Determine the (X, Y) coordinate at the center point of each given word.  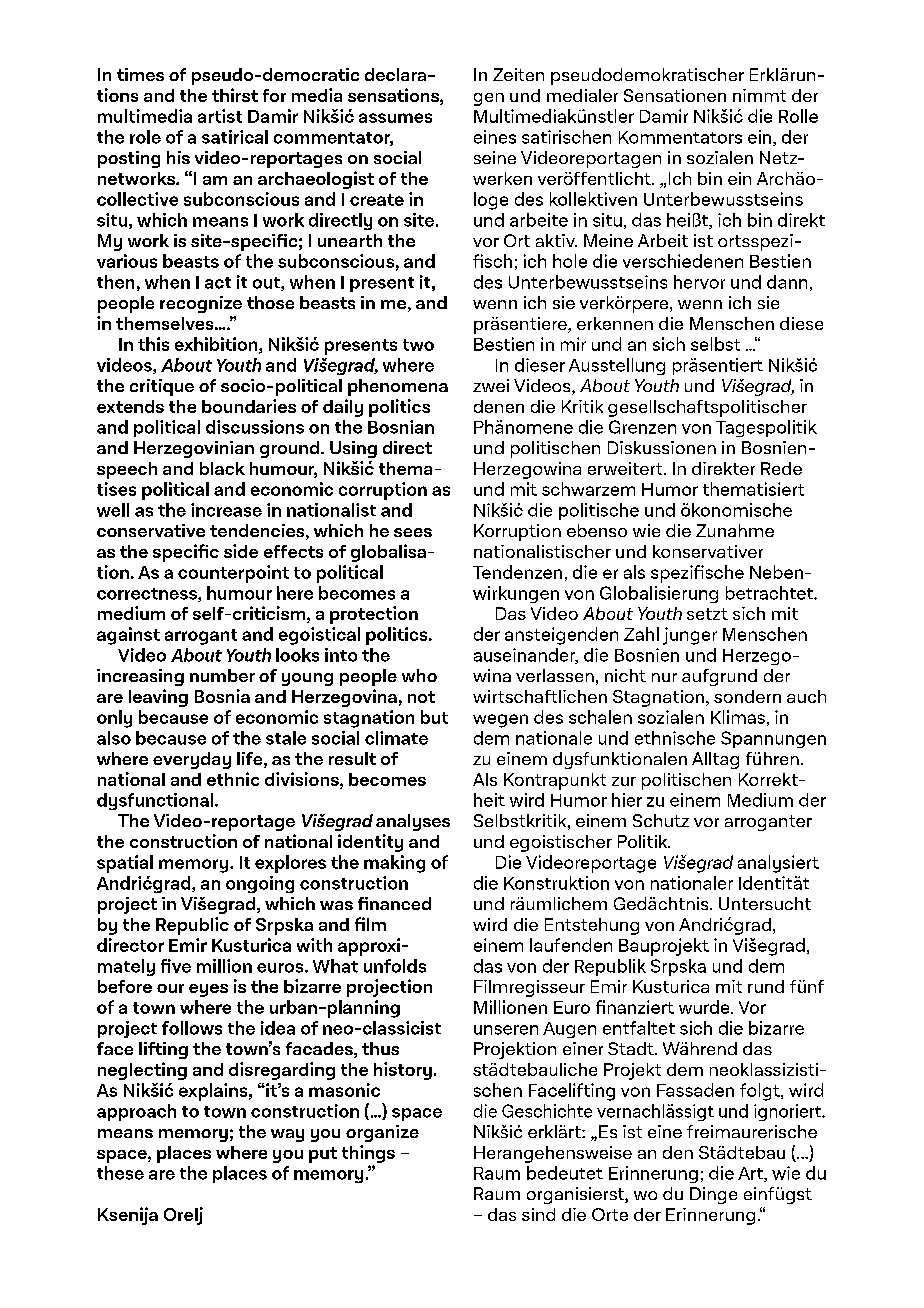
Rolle (798, 116)
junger (690, 636)
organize (382, 1133)
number (222, 675)
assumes (395, 118)
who (419, 675)
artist (220, 116)
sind (538, 1214)
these (120, 1173)
